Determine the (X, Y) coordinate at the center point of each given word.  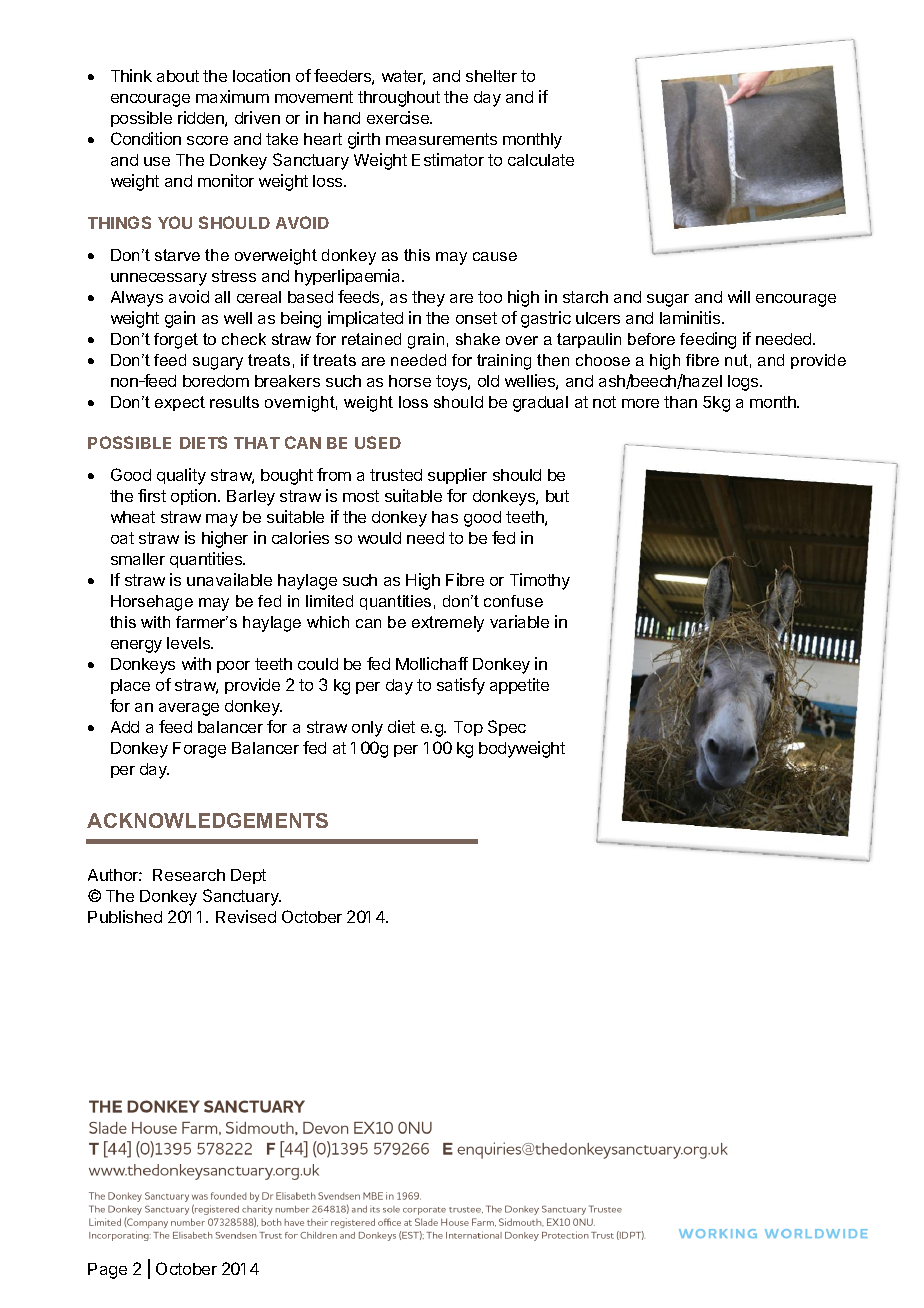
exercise (399, 117)
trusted (396, 475)
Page (107, 1271)
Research (189, 875)
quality (181, 476)
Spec (507, 728)
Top (468, 728)
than (680, 402)
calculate (541, 160)
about (178, 76)
